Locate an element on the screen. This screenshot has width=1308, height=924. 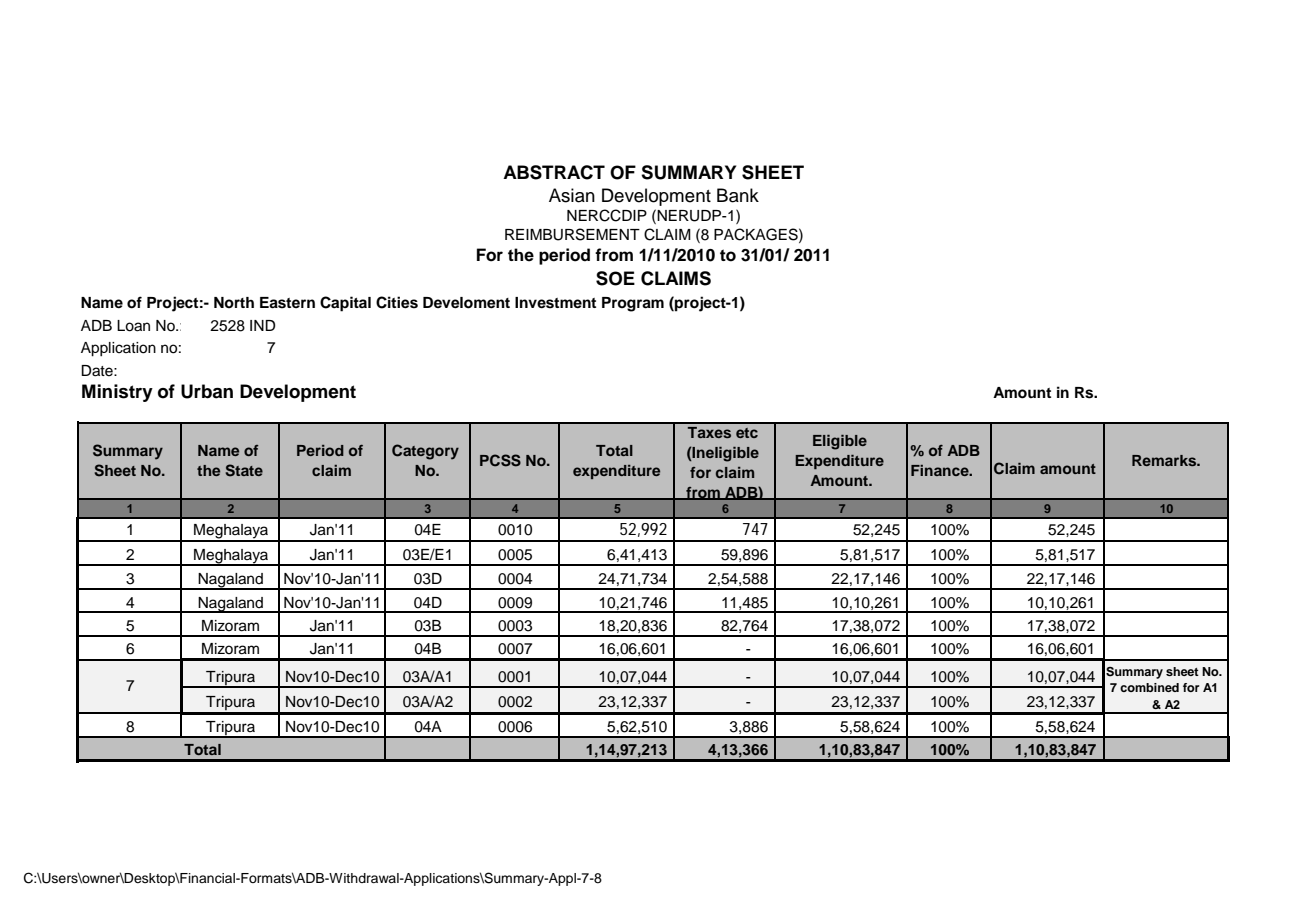
ABSTRACT is located at coordinates (554, 172).
